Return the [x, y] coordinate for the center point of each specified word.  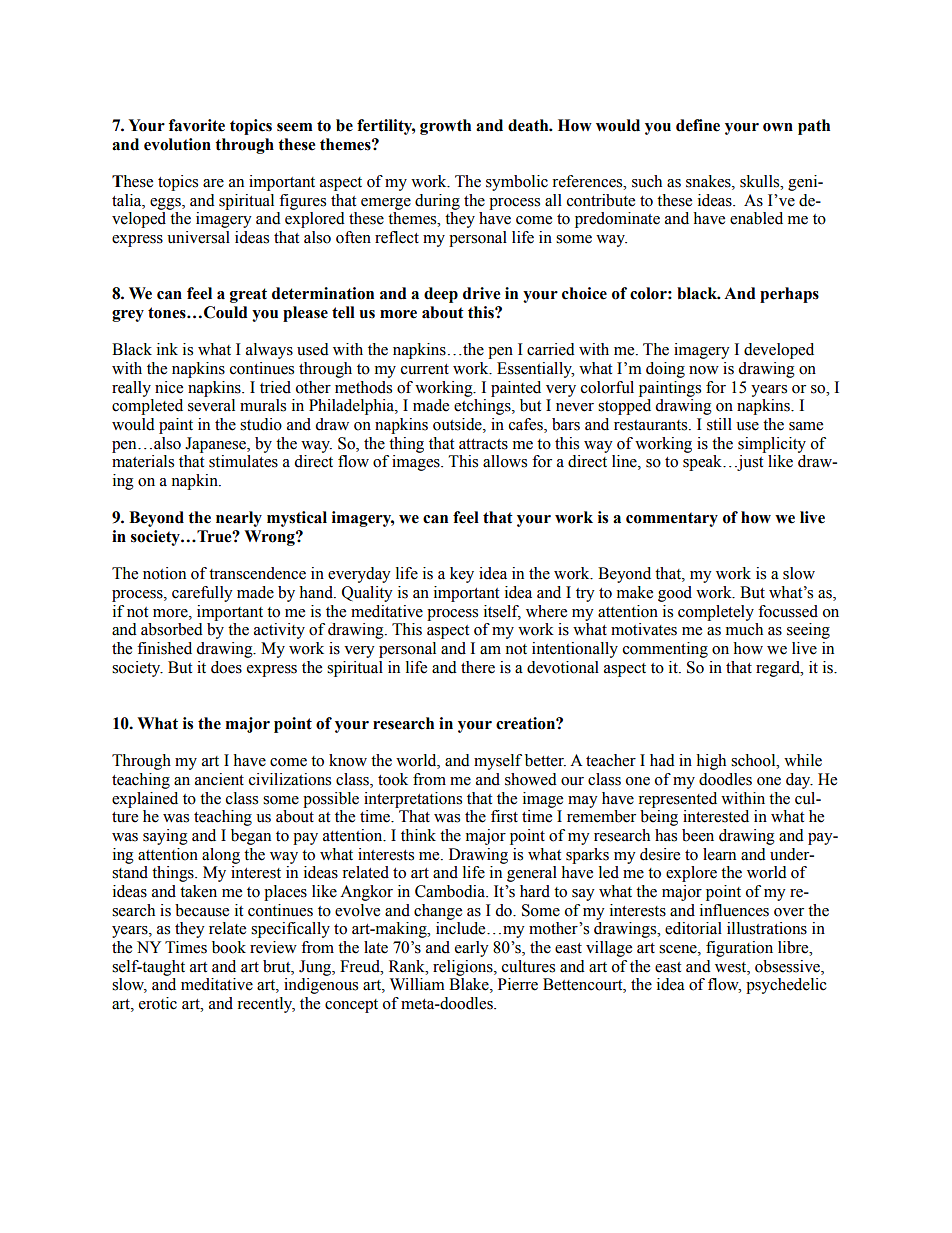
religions [464, 968]
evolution [177, 144]
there [478, 667]
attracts [483, 444]
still [719, 424]
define [698, 125]
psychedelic [786, 986]
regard [779, 669]
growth [445, 127]
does [226, 667]
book [229, 947]
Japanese [216, 445]
